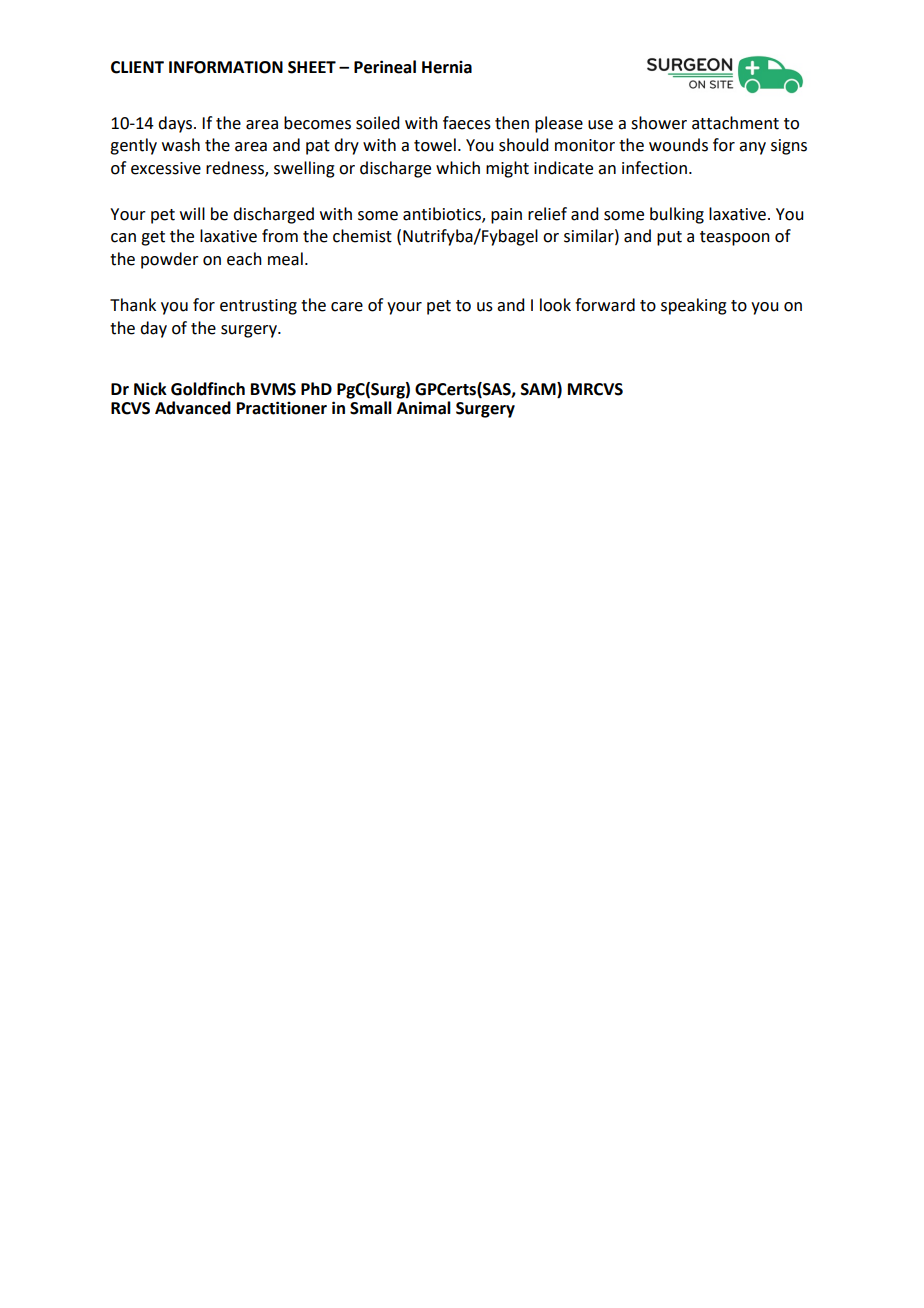 Image resolution: width=924 pixels, height=1308 pixels. Describe the element at coordinates (458, 168) in the page. I see `which` at that location.
